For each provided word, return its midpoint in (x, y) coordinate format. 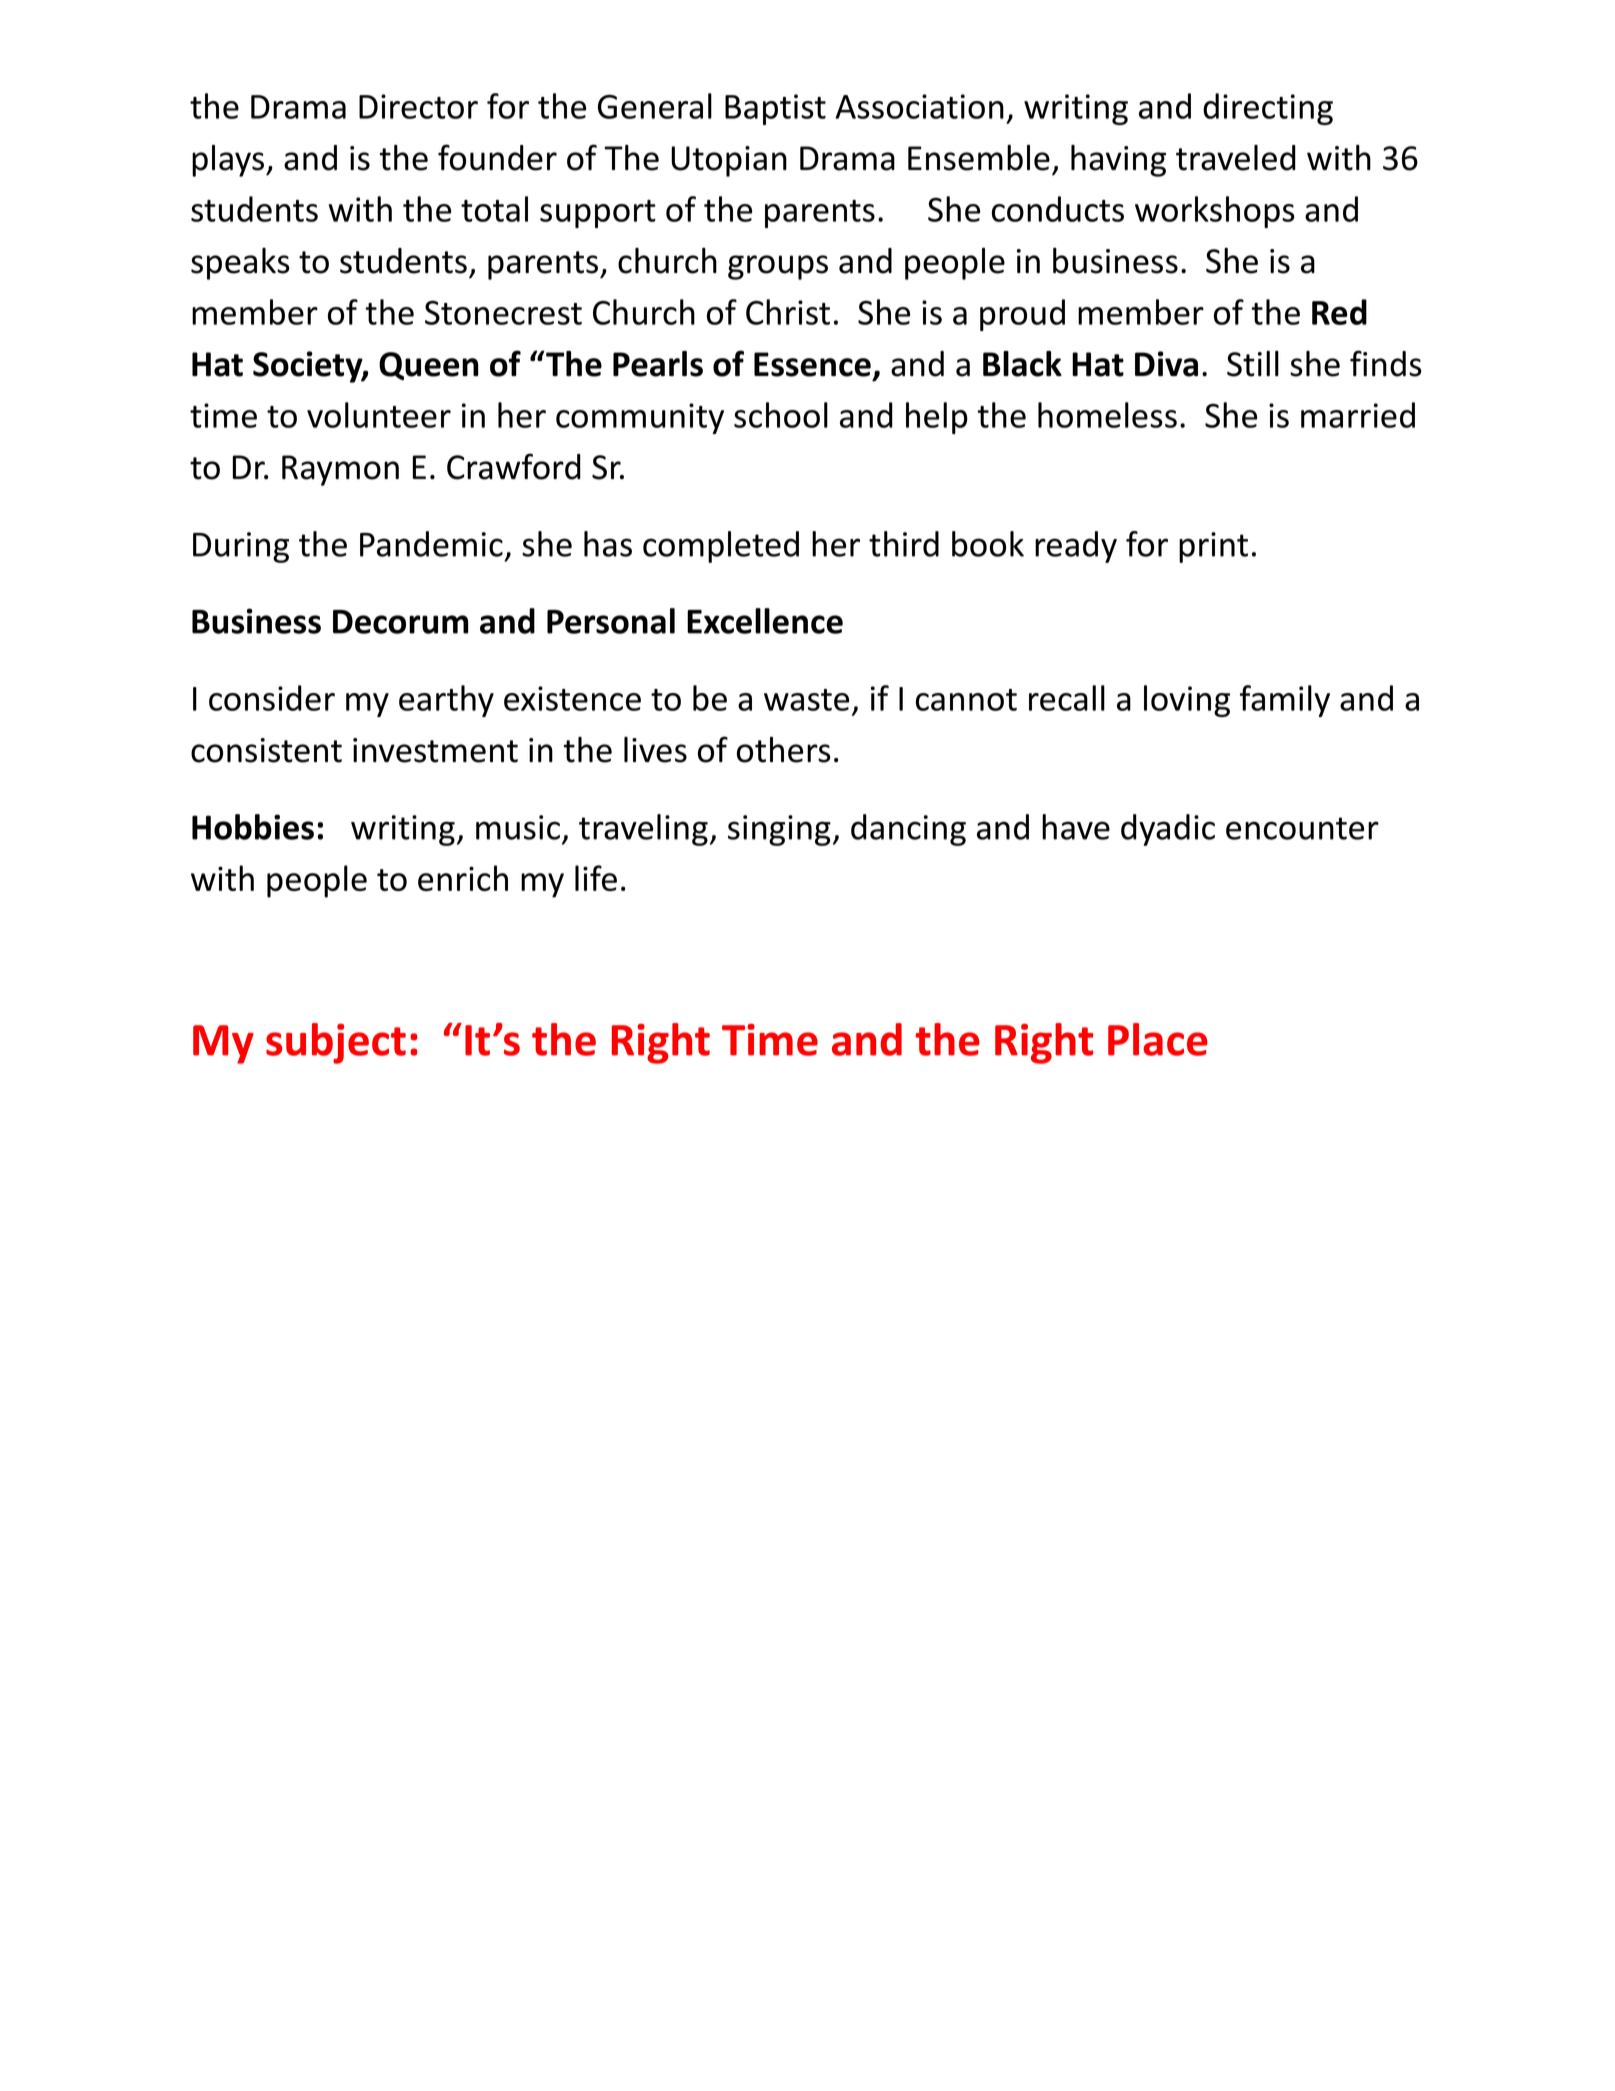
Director (418, 106)
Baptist (775, 109)
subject (336, 1043)
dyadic (1168, 830)
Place (1158, 1039)
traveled (1236, 158)
